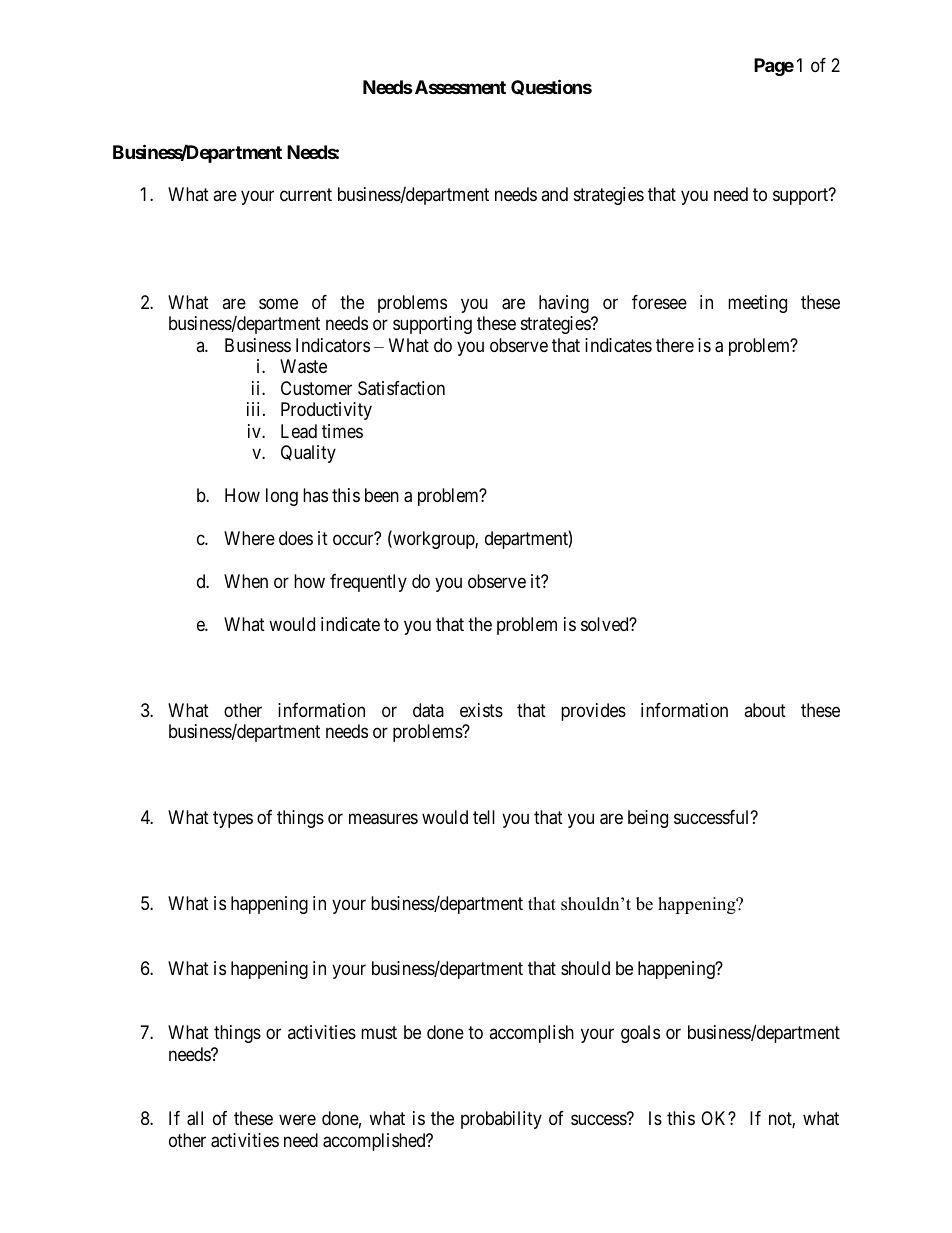  What do you see at coordinates (459, 87) in the screenshot?
I see `Assessment` at bounding box center [459, 87].
